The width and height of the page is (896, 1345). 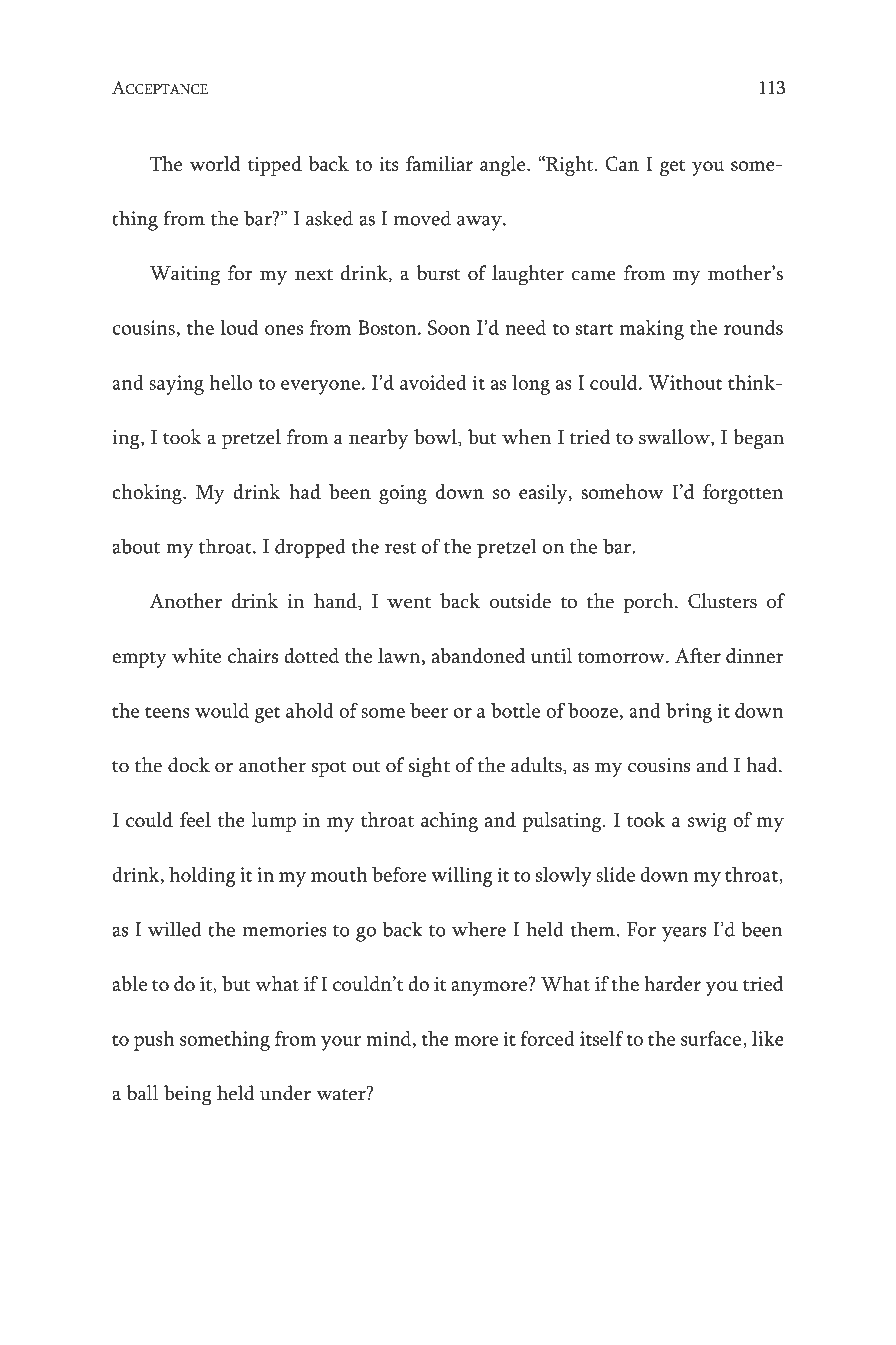 I want to click on bowl, so click(x=436, y=438).
